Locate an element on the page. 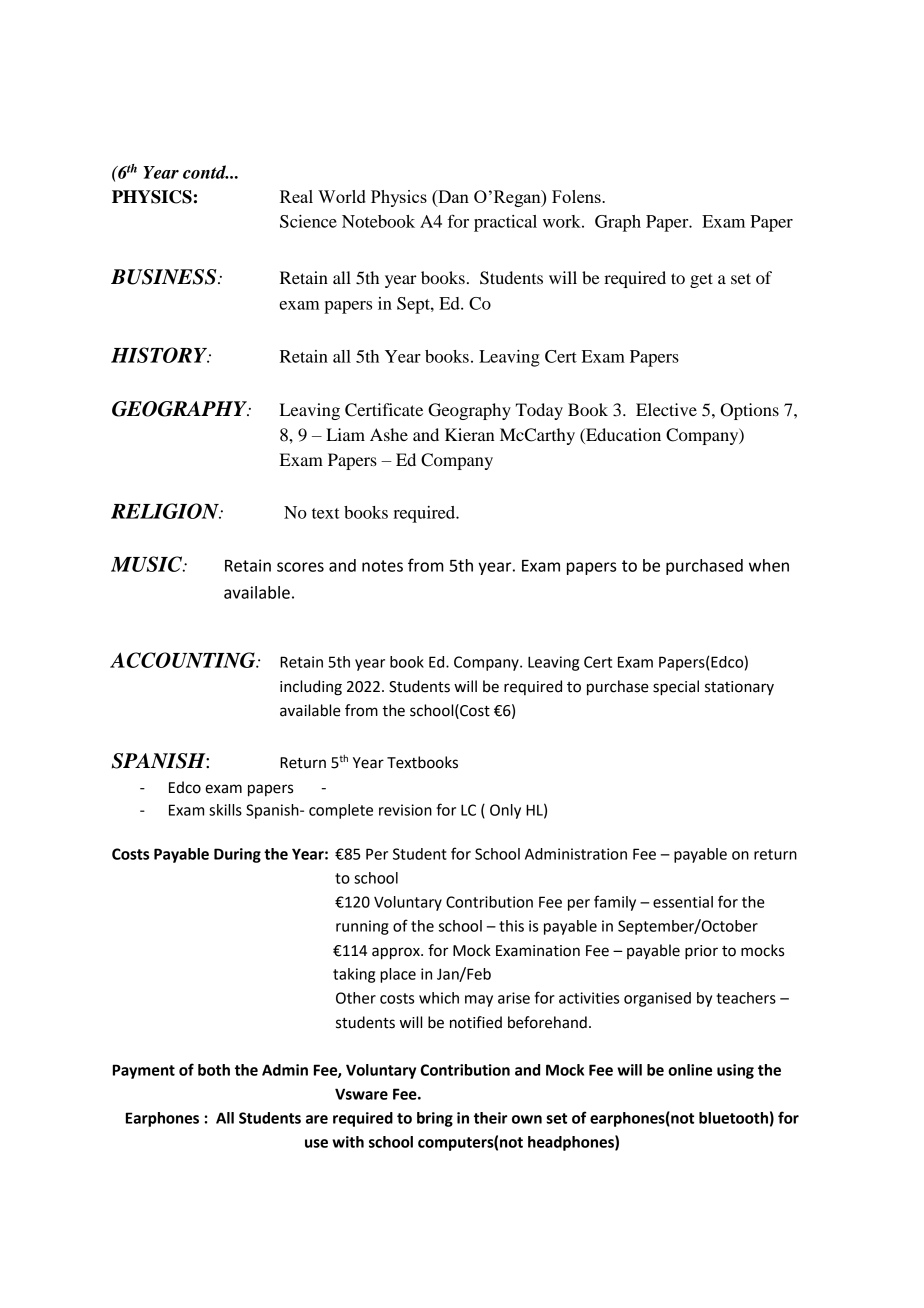  including is located at coordinates (311, 688).
